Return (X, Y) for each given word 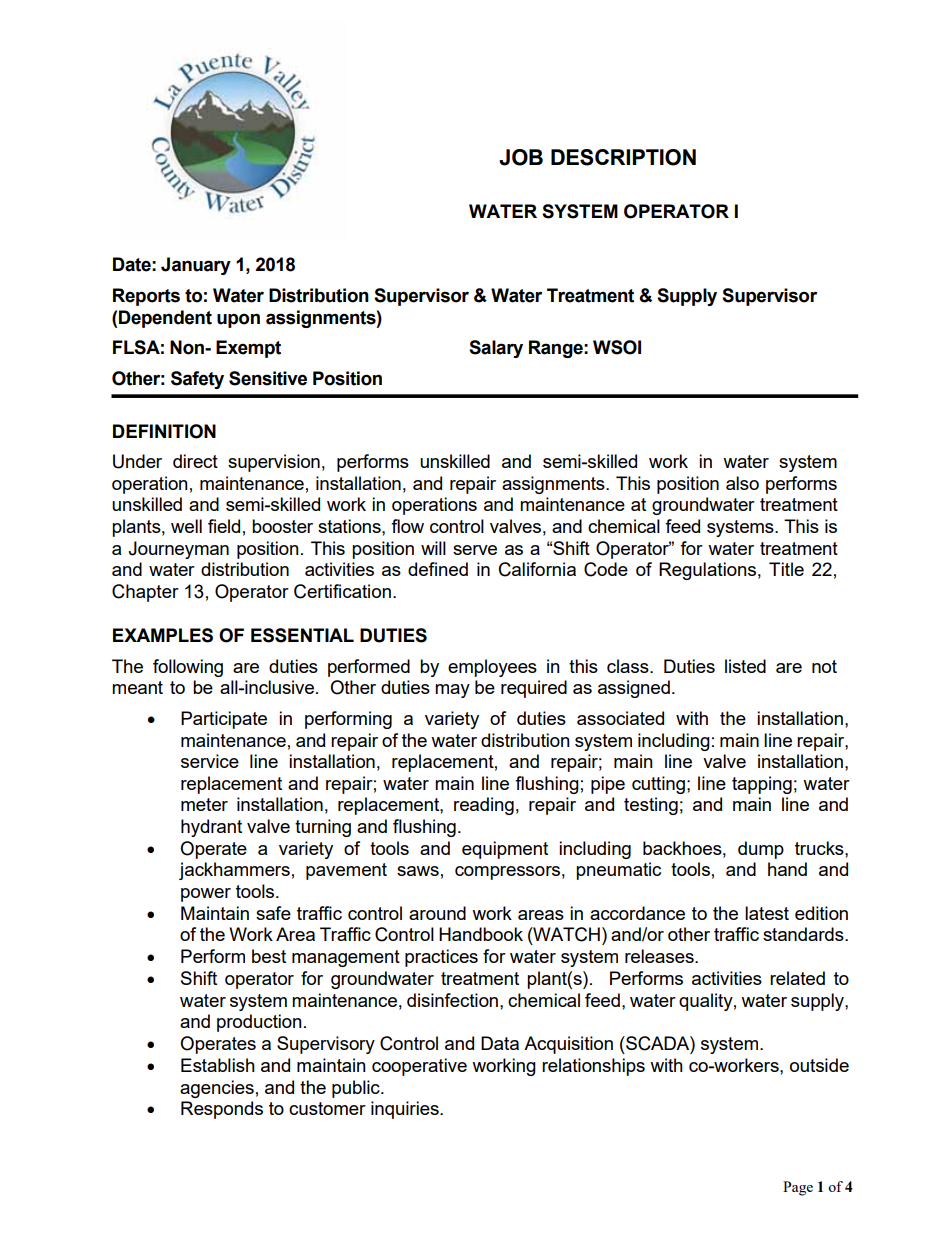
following (188, 668)
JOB (521, 157)
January (196, 266)
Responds (222, 1110)
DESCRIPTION (623, 157)
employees (492, 668)
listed (745, 666)
